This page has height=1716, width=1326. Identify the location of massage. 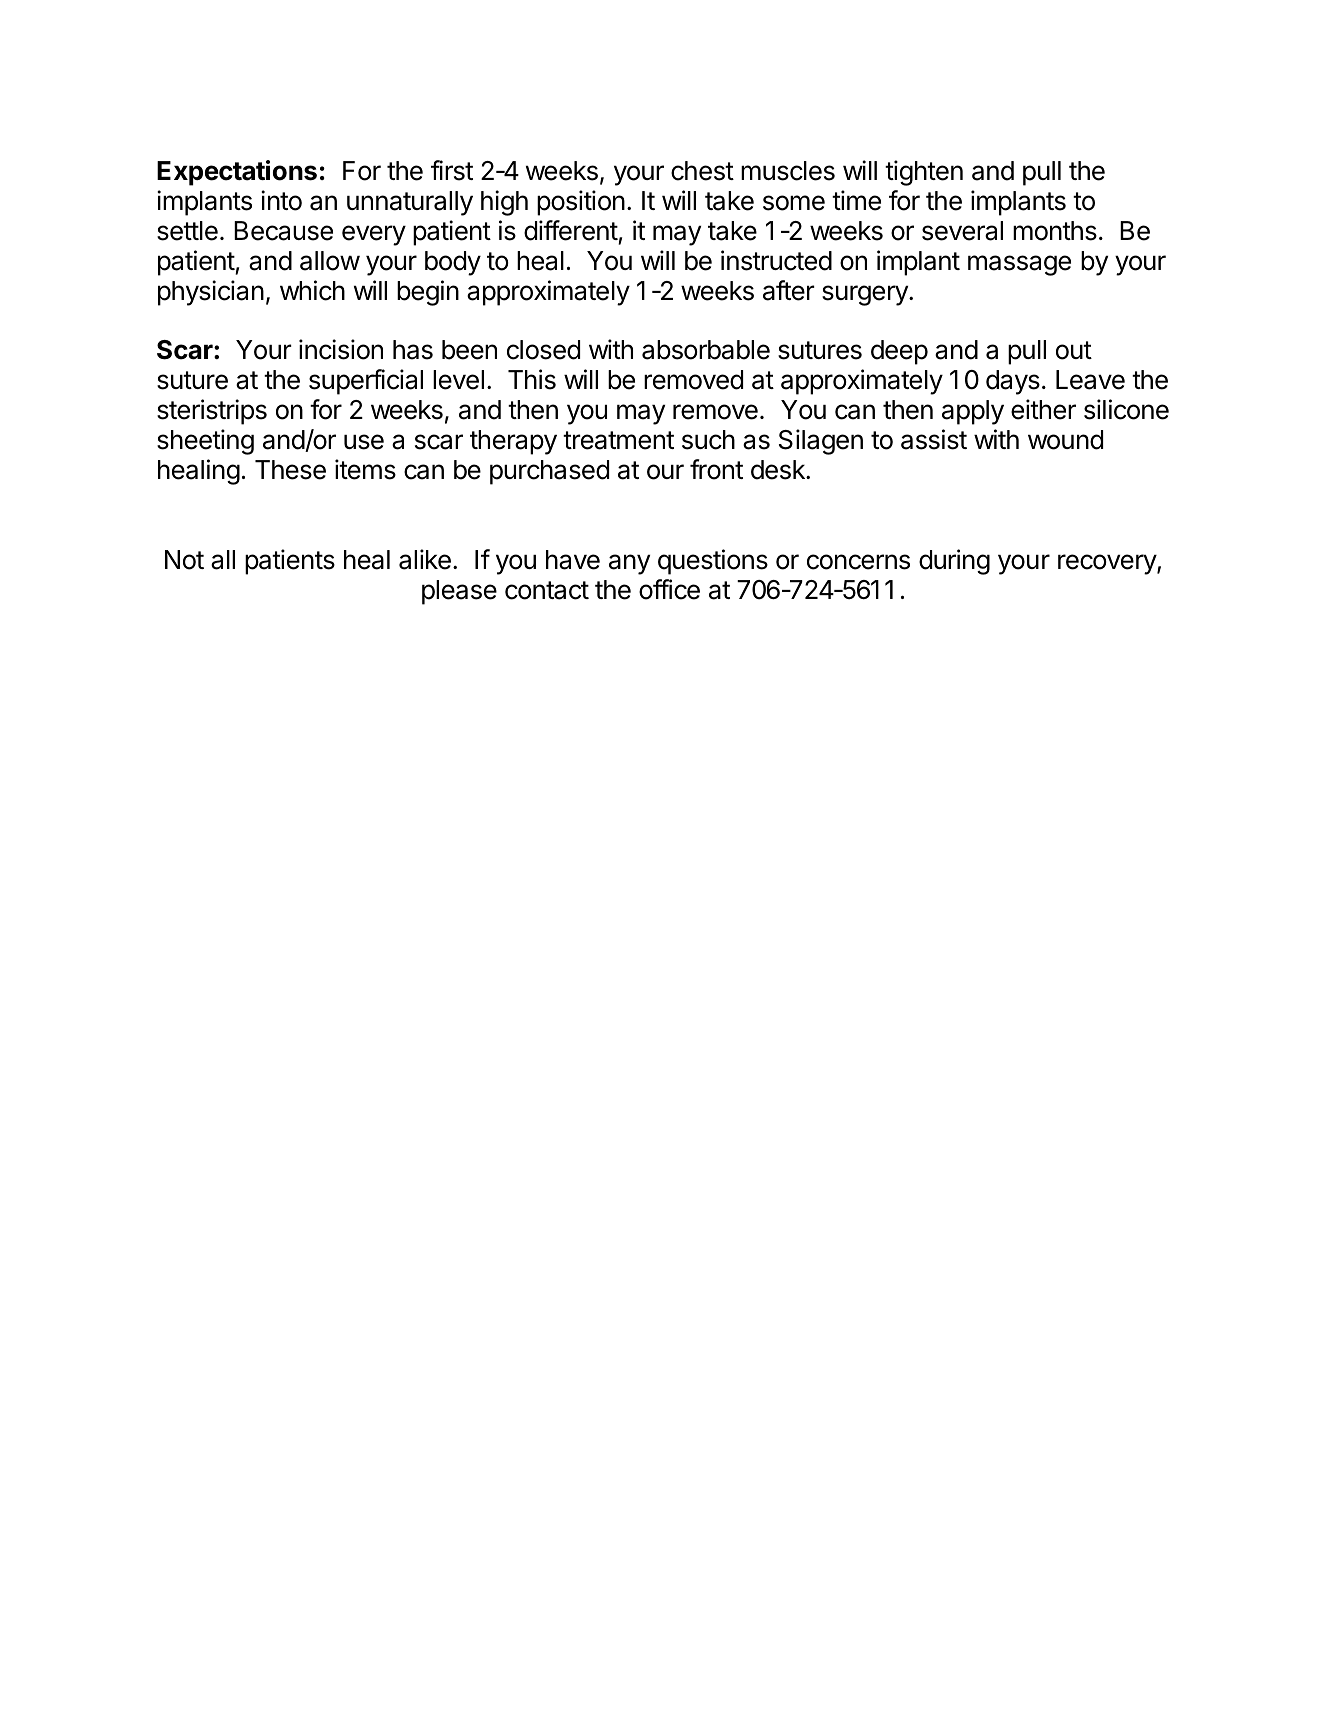
(1019, 265).
